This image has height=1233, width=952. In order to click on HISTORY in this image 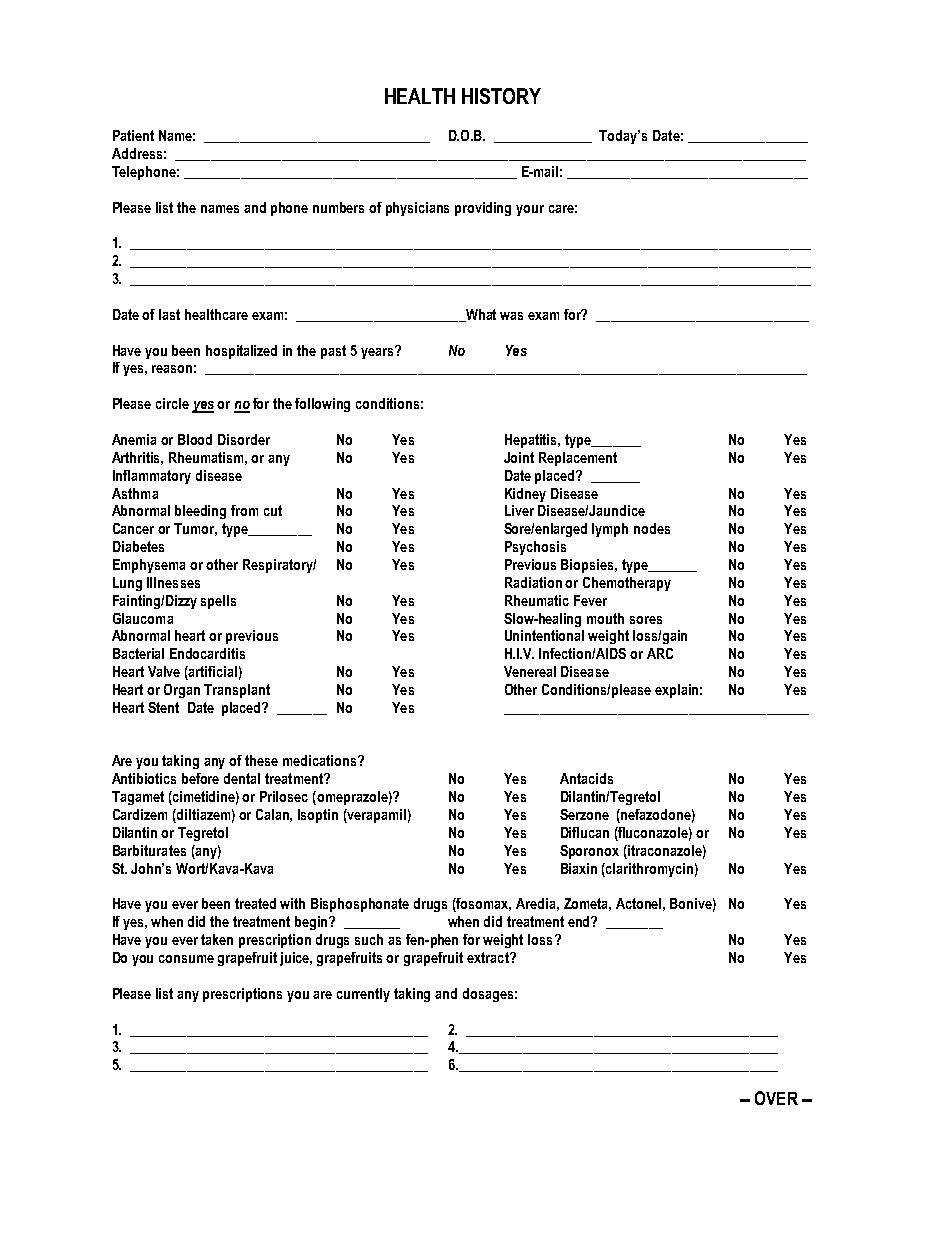, I will do `click(501, 96)`.
